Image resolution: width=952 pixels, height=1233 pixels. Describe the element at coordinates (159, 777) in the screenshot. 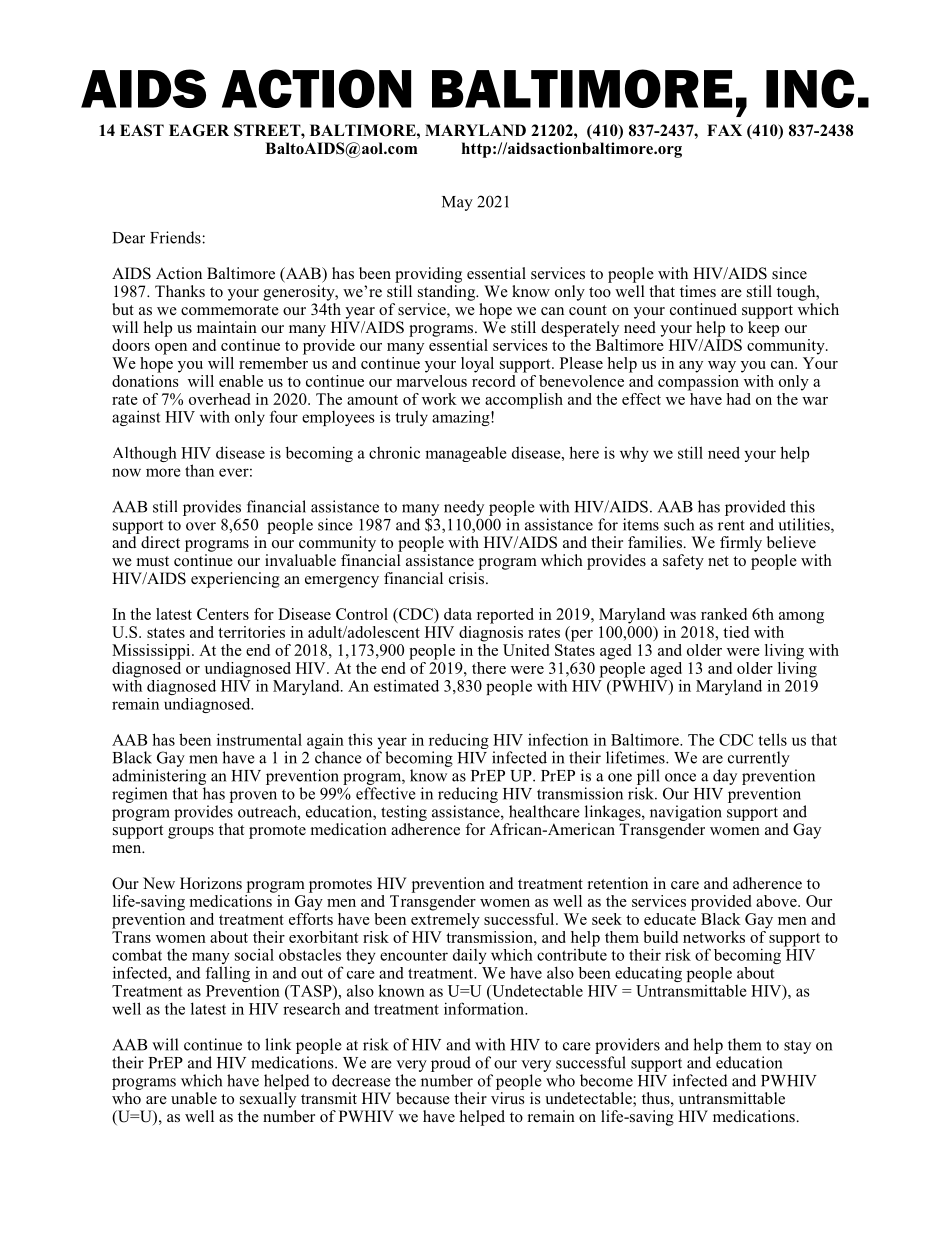

I see `administering` at that location.
